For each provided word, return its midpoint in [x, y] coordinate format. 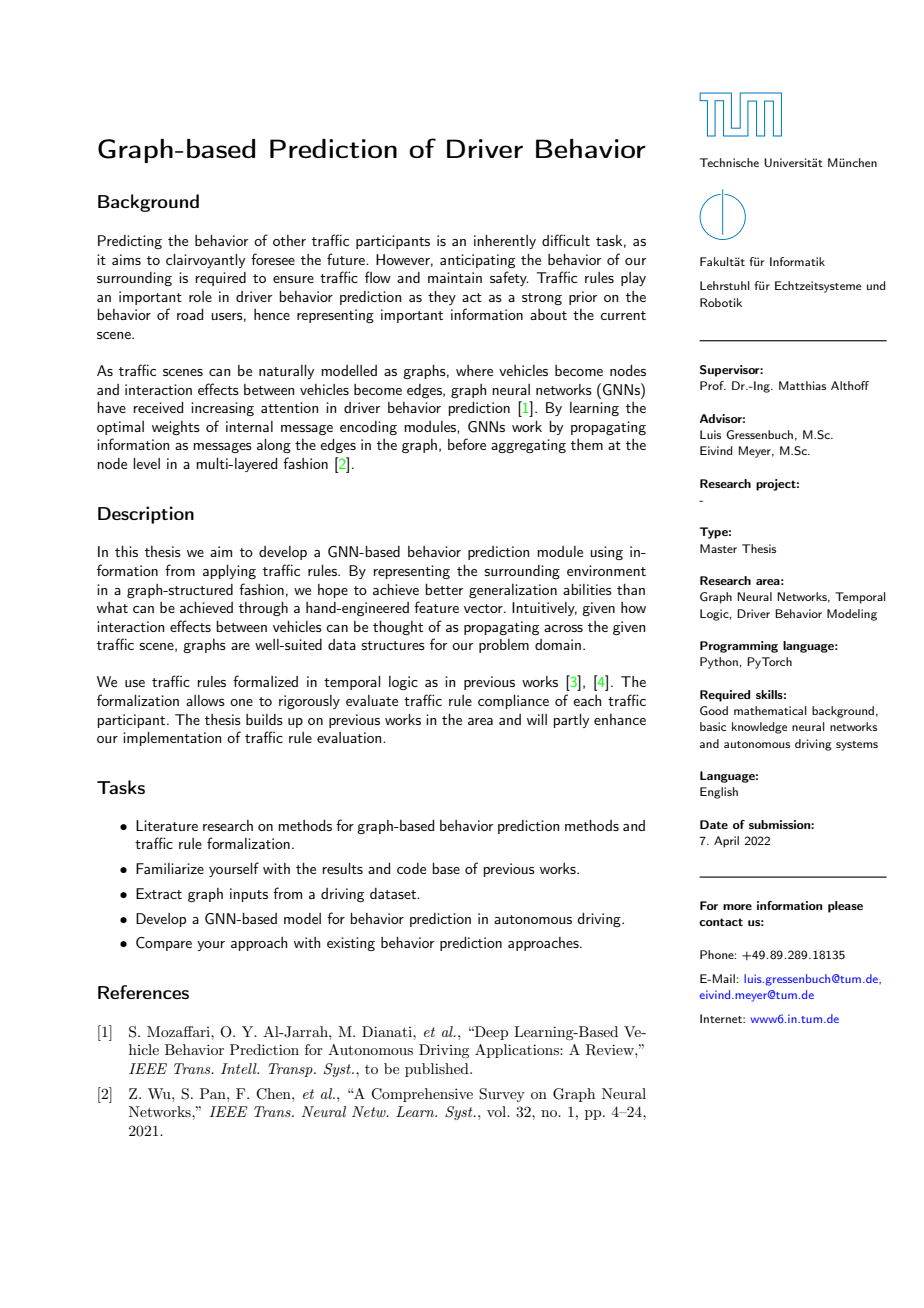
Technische [729, 162]
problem [504, 646]
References [143, 992]
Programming [739, 647]
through [263, 609]
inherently [505, 242]
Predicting [130, 242]
